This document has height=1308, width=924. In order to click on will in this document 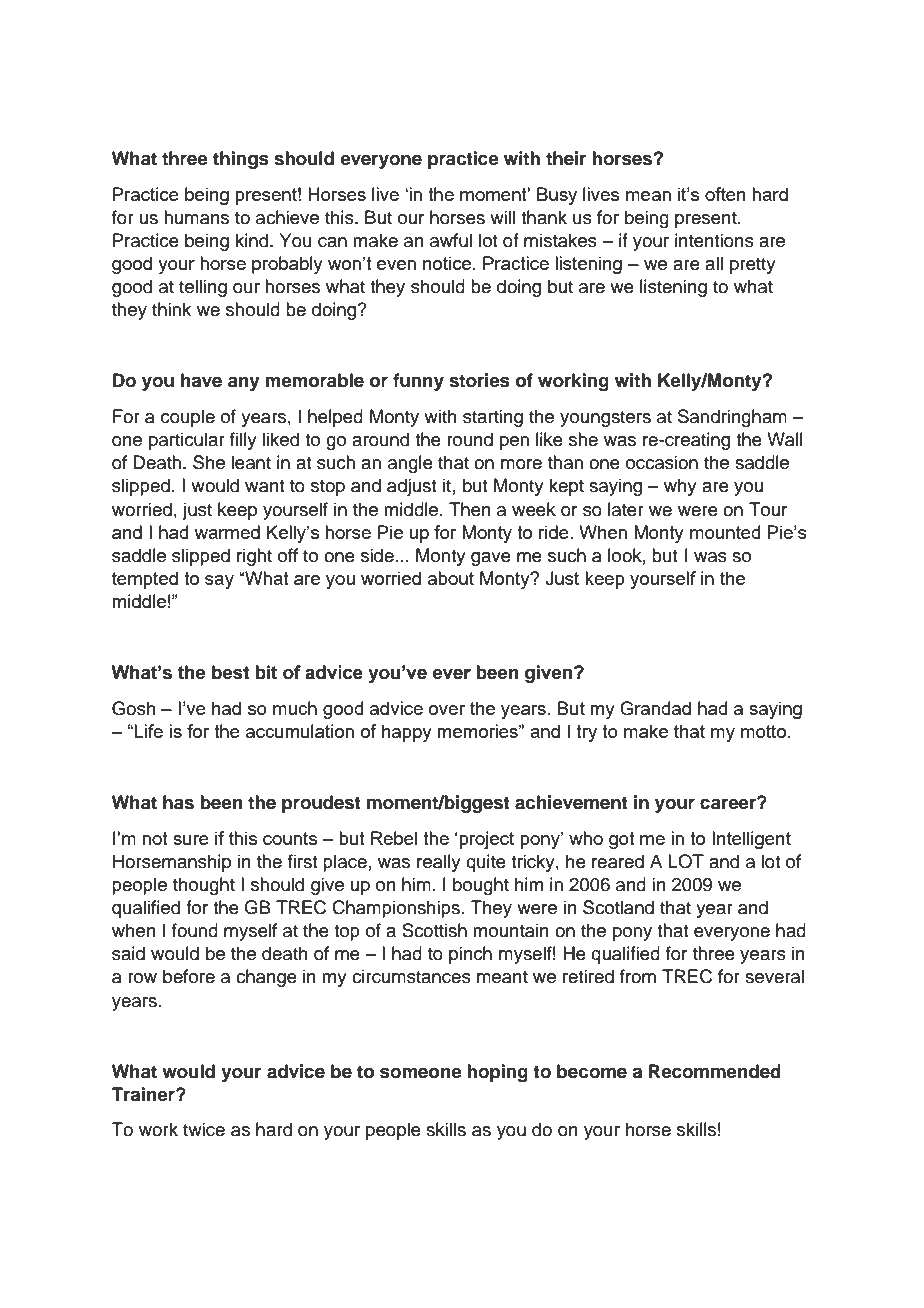, I will do `click(502, 217)`.
